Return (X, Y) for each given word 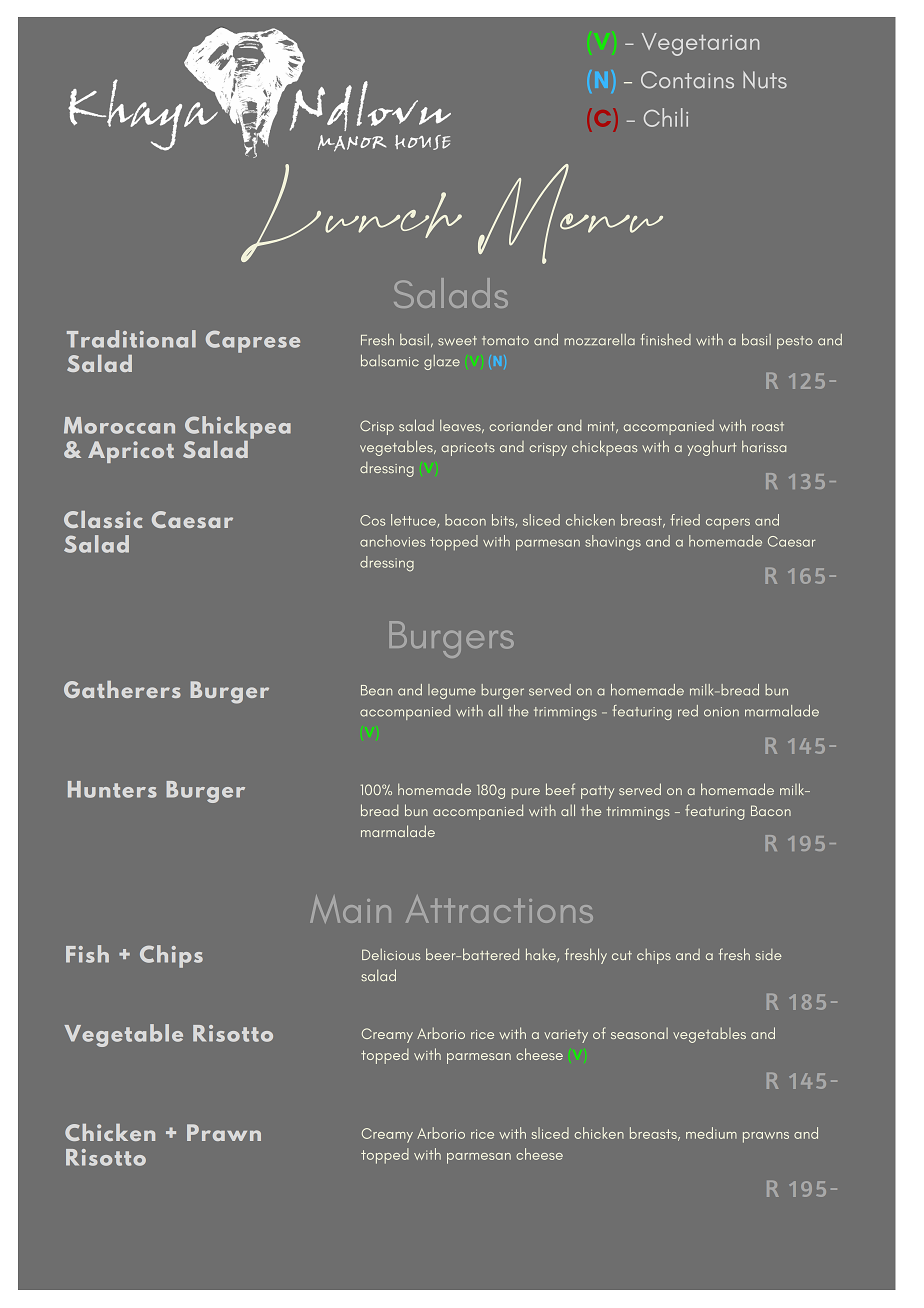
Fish (87, 954)
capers (728, 523)
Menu (570, 214)
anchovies (393, 541)
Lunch (351, 213)
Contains (687, 80)
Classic (103, 519)
